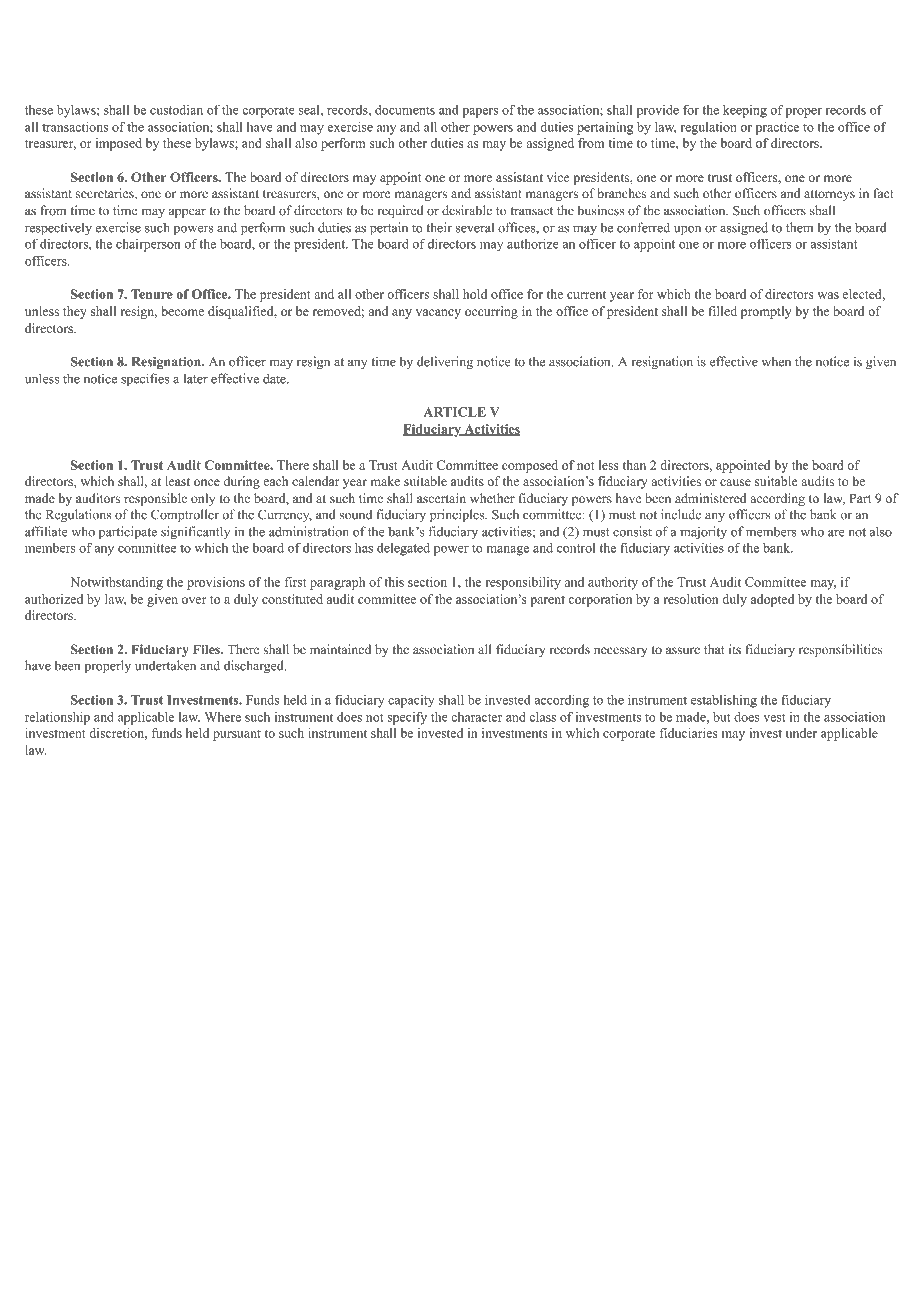 The image size is (924, 1308). What do you see at coordinates (152, 294) in the screenshot?
I see `Tenure` at bounding box center [152, 294].
